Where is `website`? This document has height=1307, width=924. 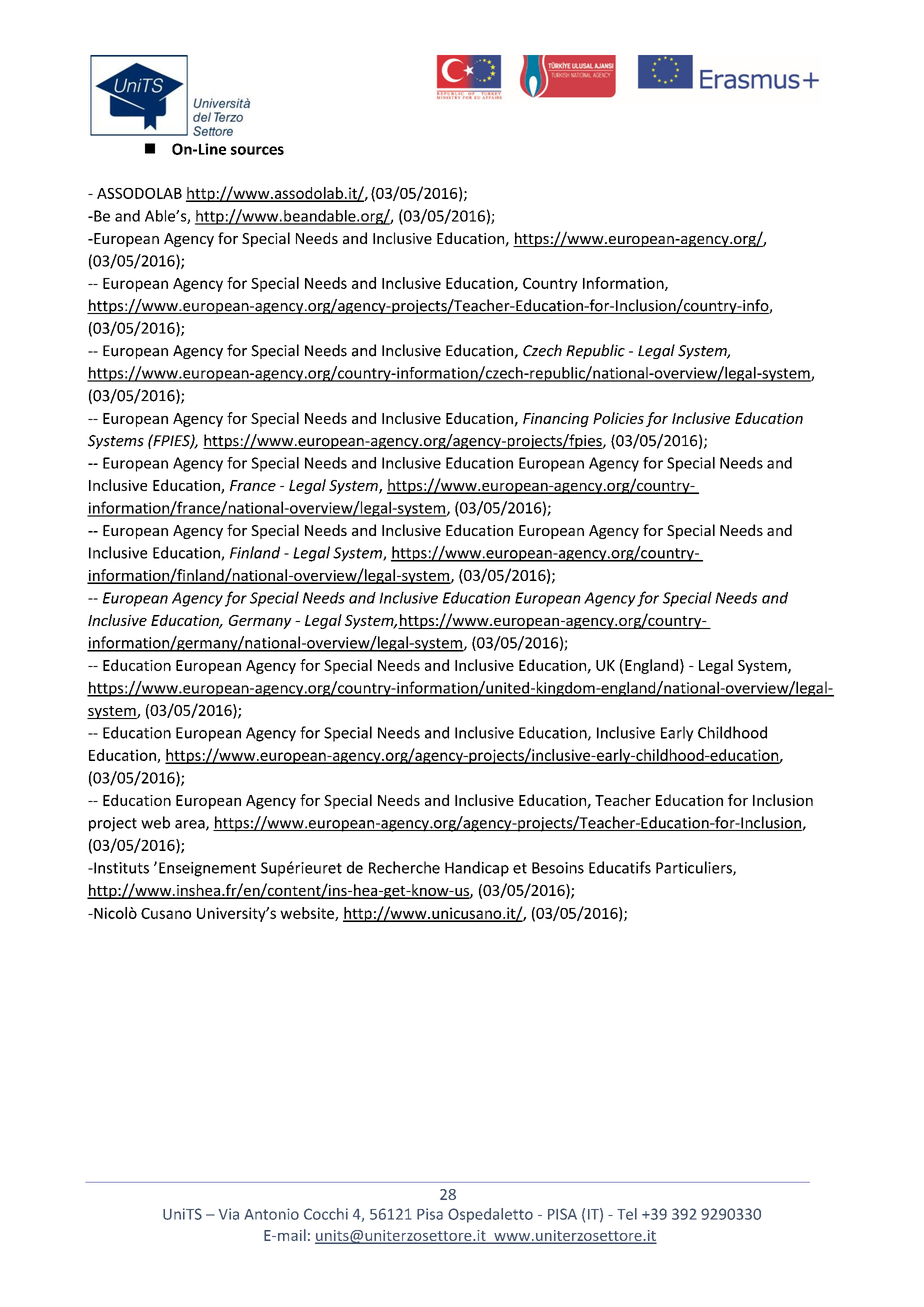
website is located at coordinates (308, 914).
